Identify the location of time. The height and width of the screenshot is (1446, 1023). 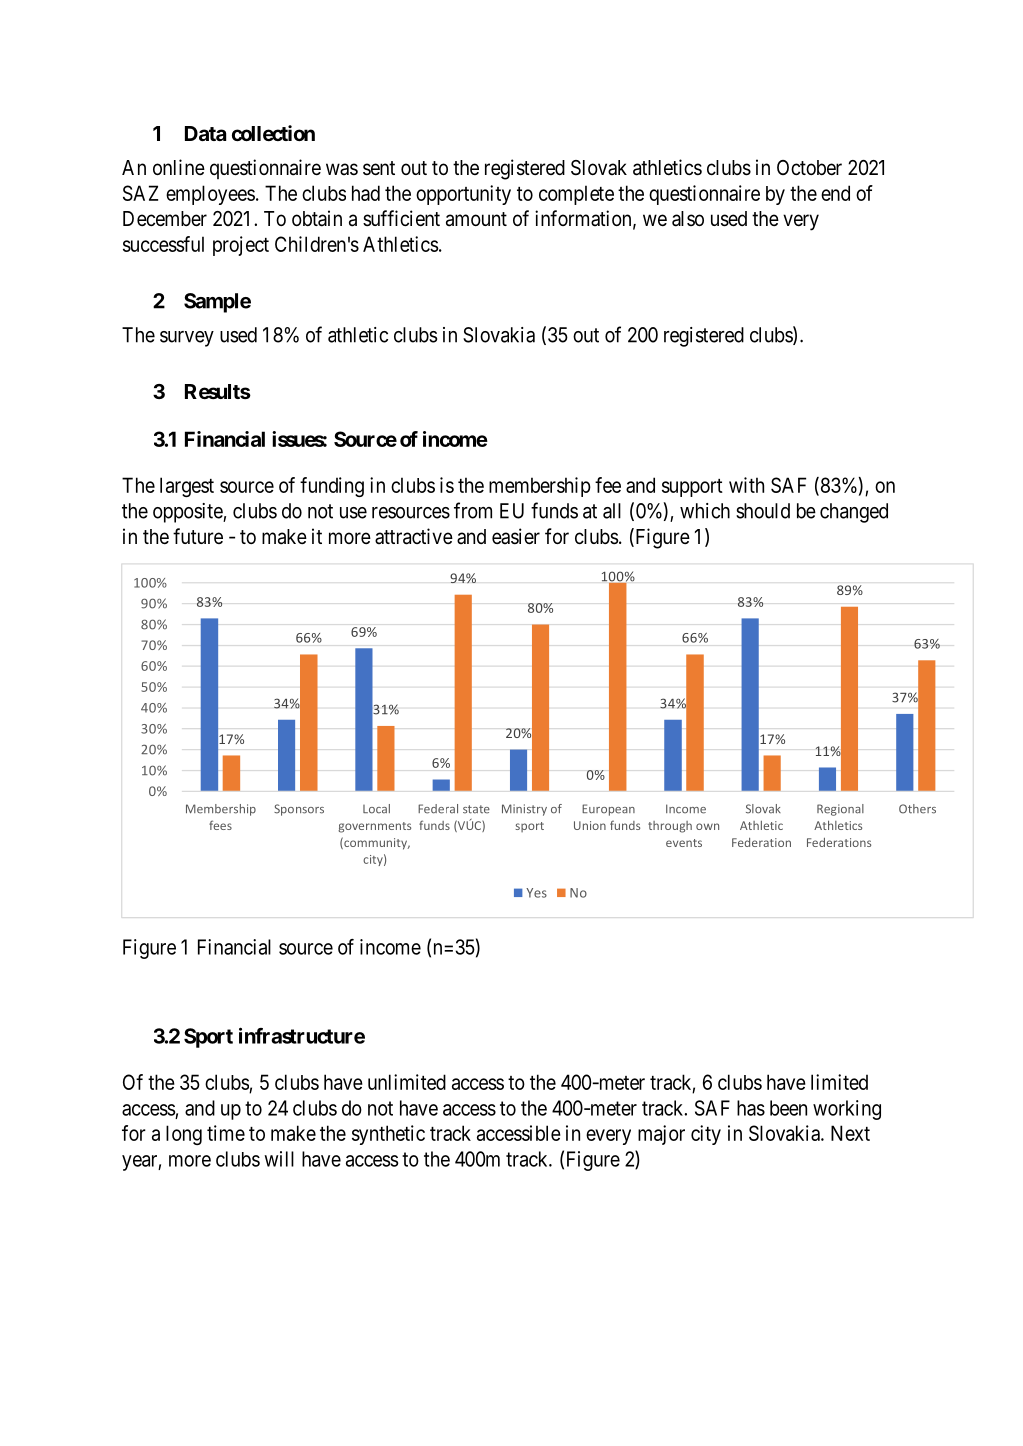
(226, 1133).
